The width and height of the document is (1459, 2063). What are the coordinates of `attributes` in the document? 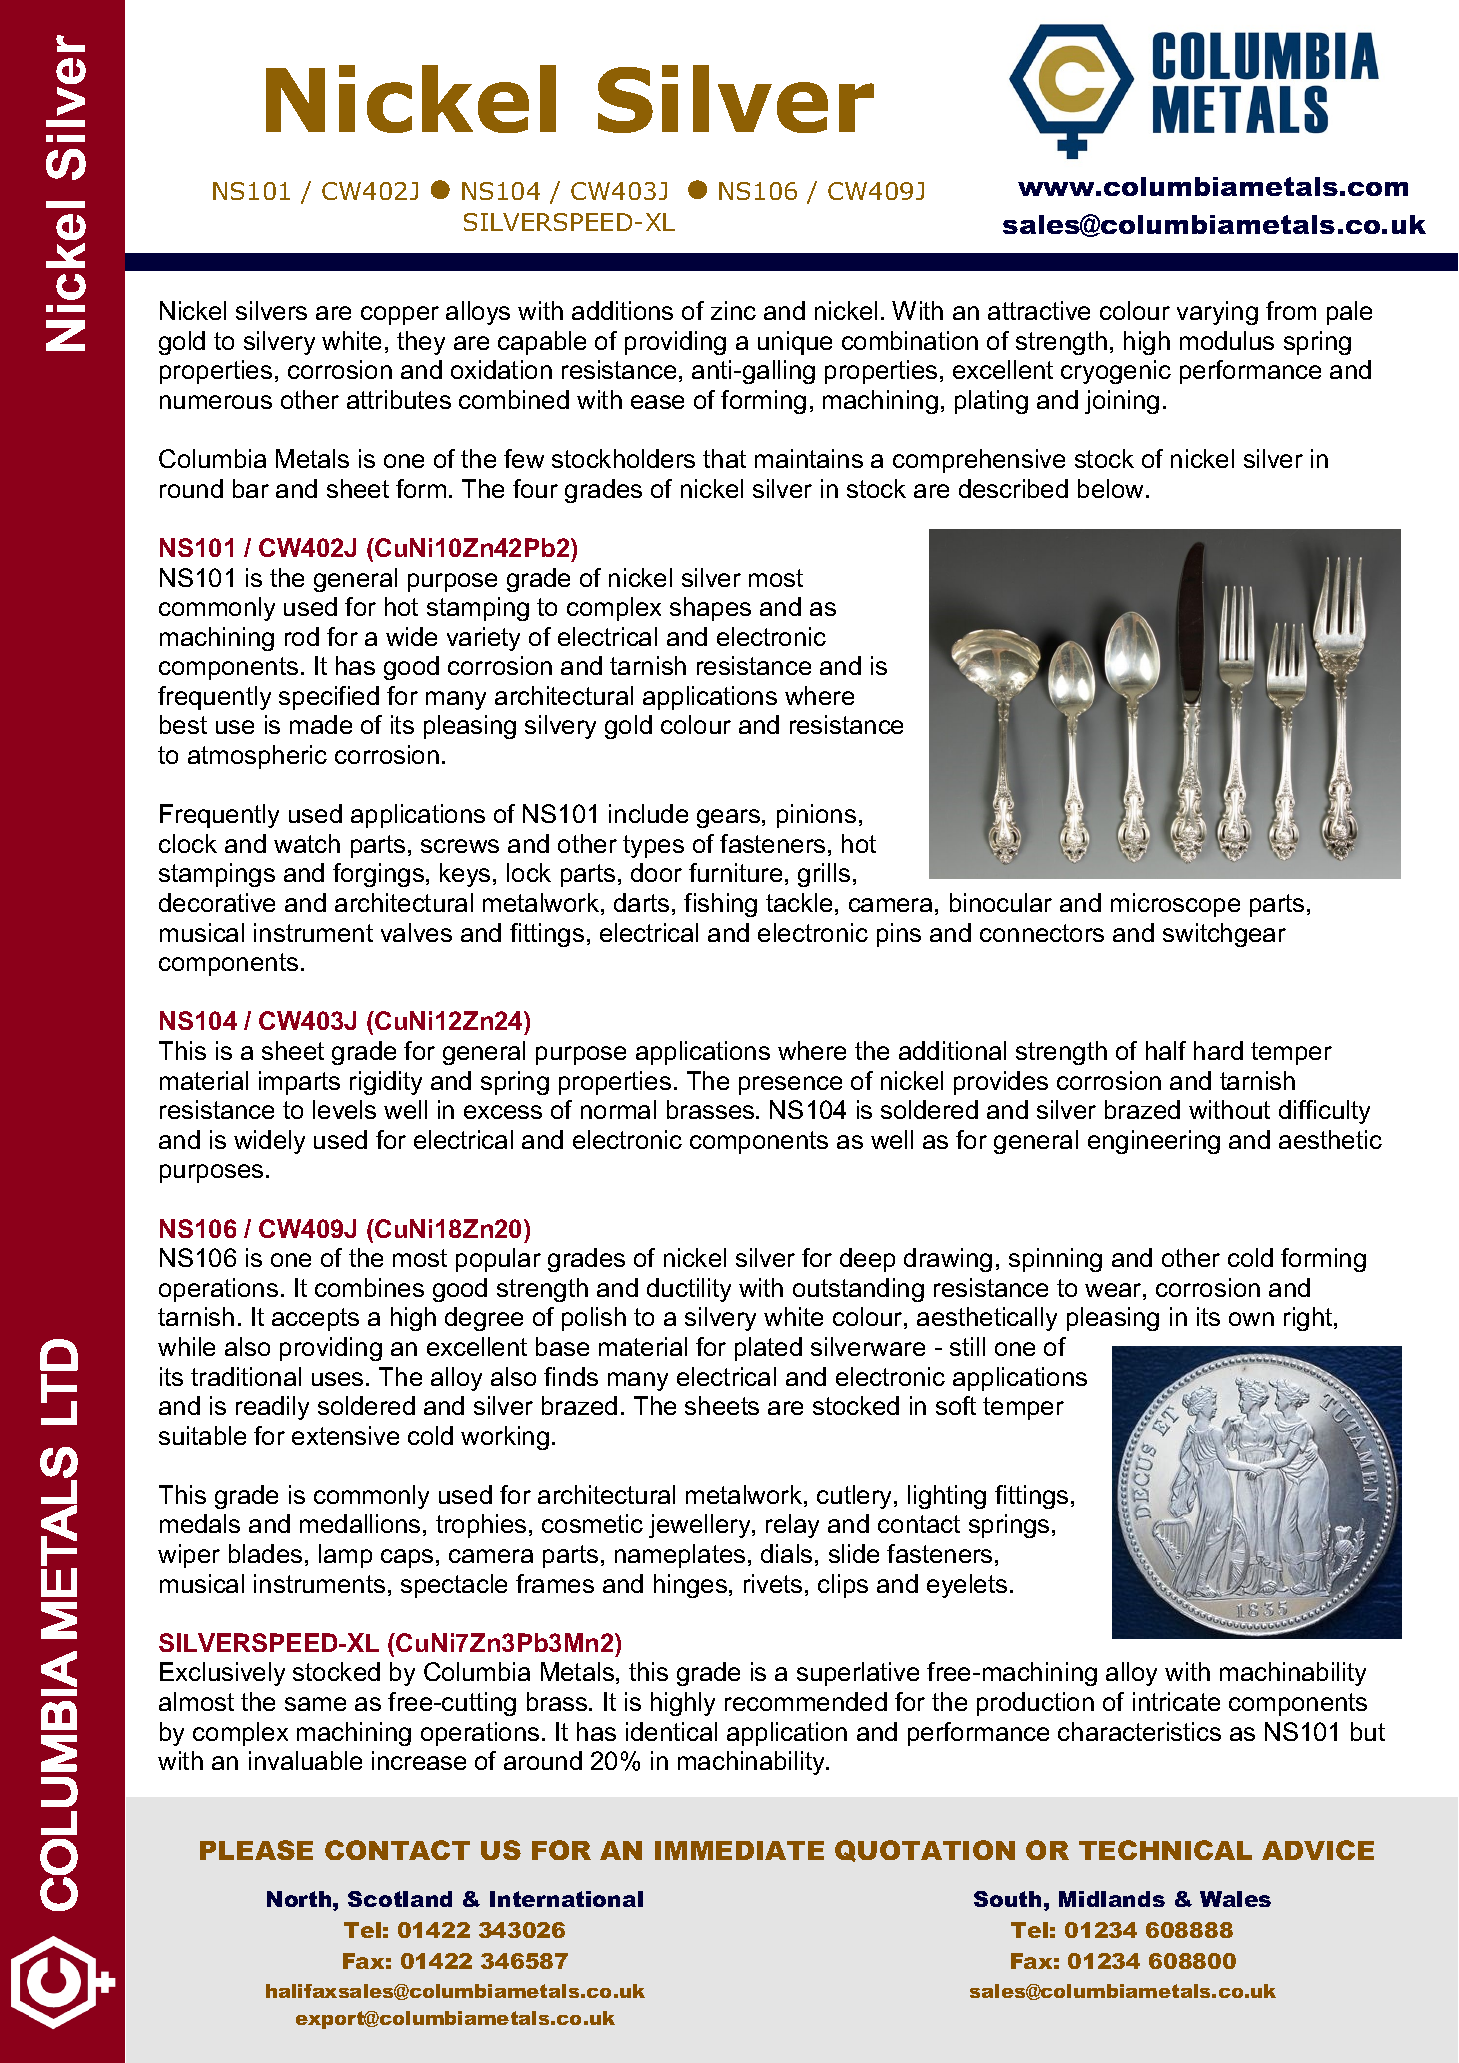 It's located at (399, 399).
